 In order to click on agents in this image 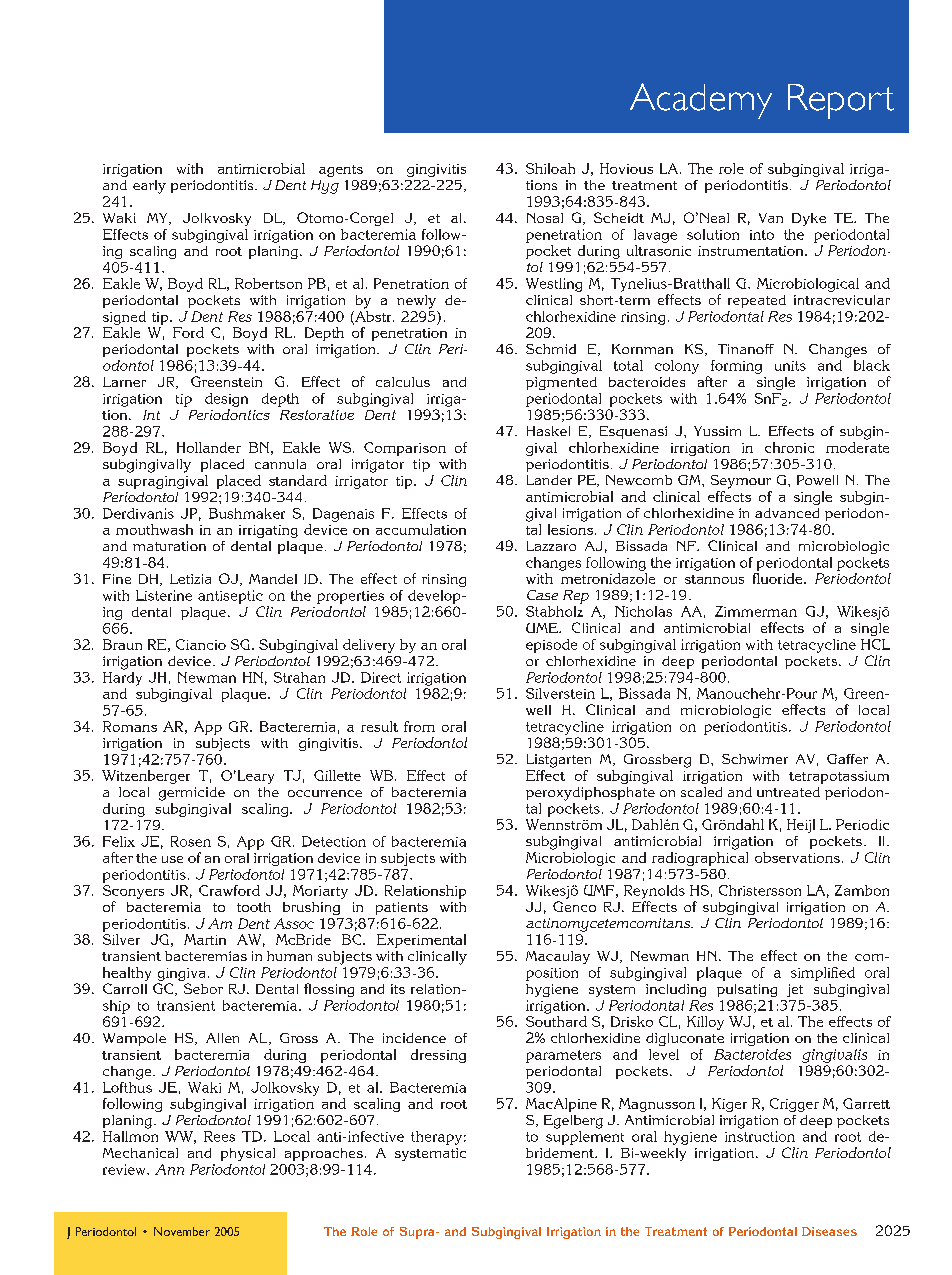, I will do `click(341, 171)`.
